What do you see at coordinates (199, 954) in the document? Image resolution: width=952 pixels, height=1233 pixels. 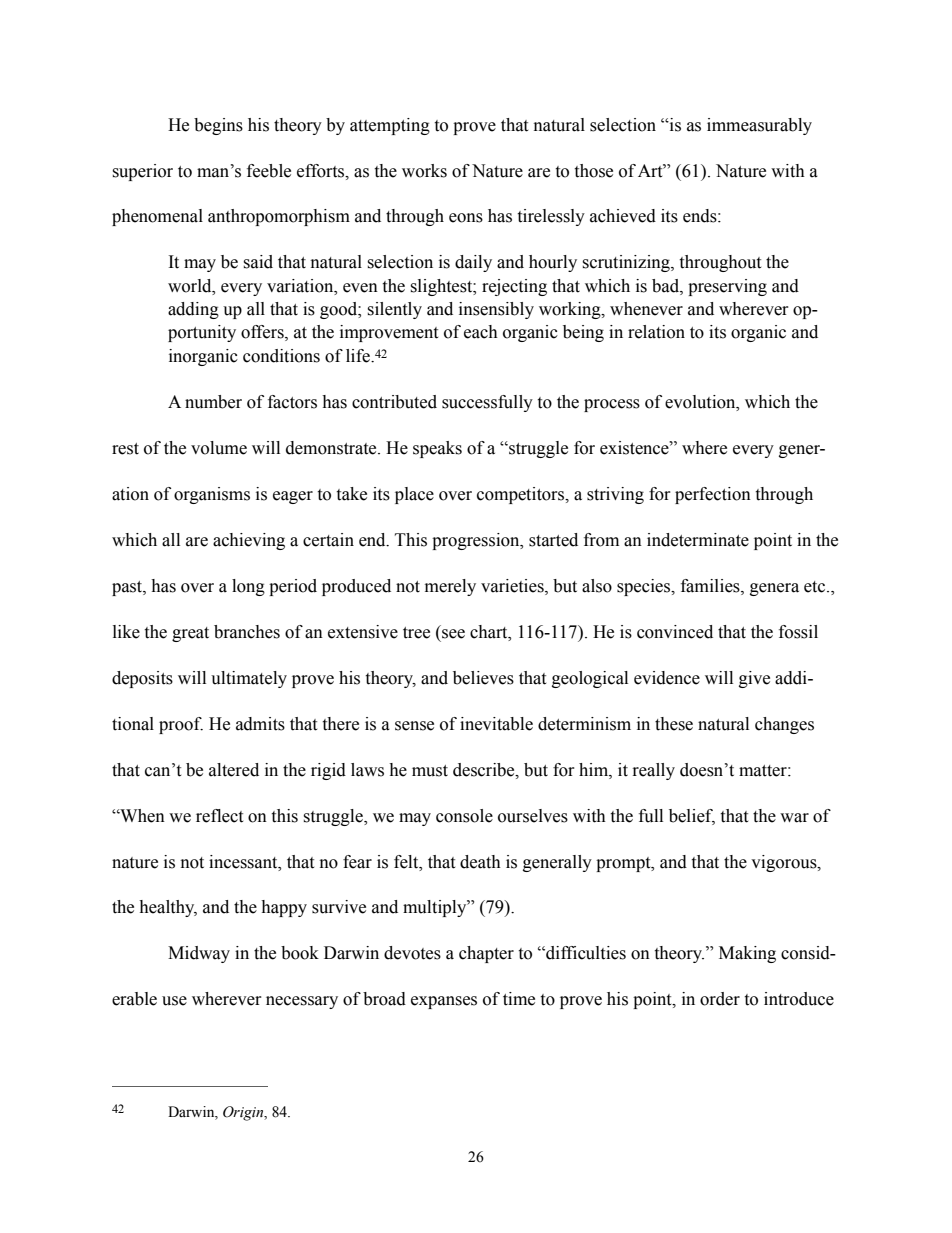 I see `Midway` at bounding box center [199, 954].
